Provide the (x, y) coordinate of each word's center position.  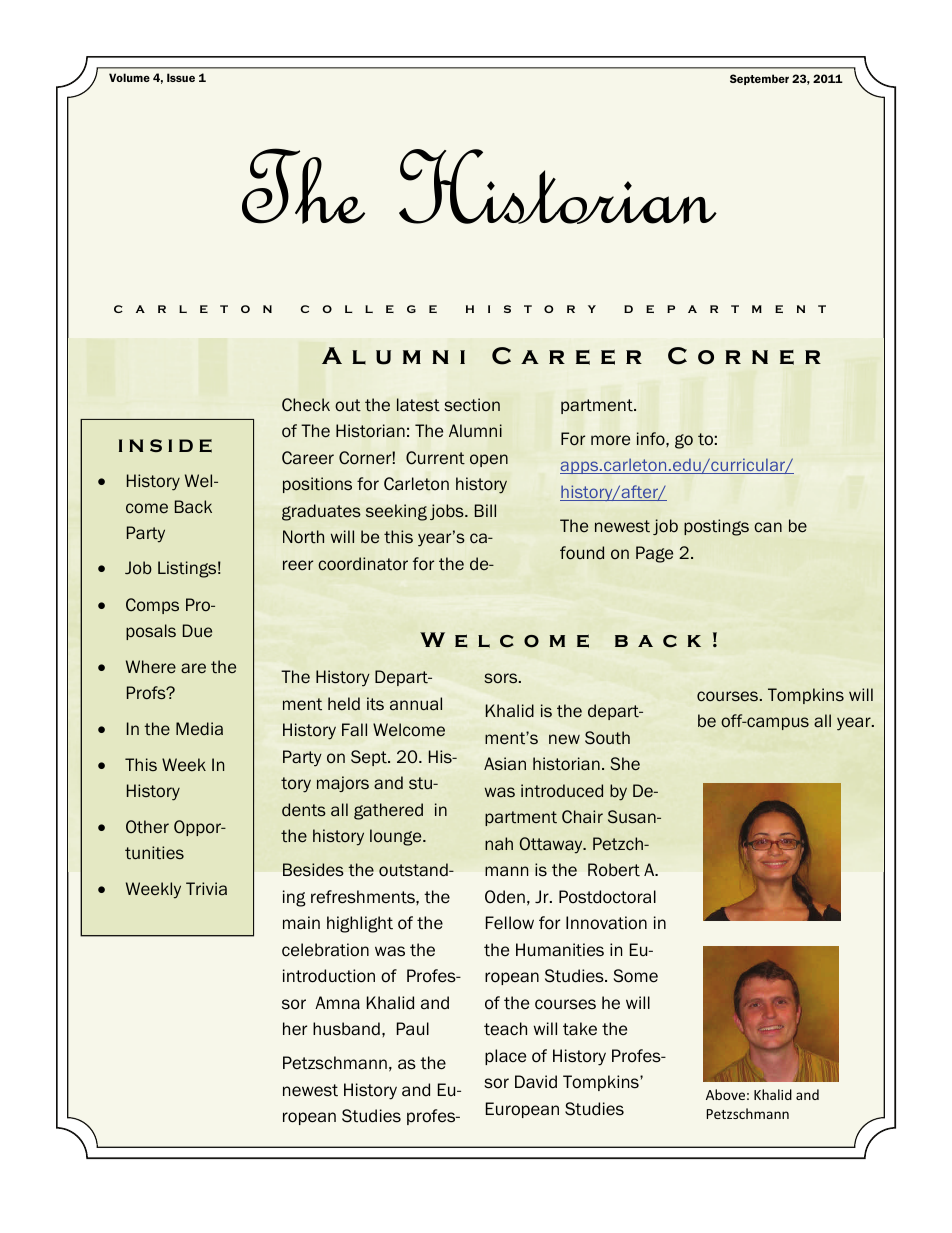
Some (636, 976)
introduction (329, 976)
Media (199, 728)
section (472, 405)
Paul (413, 1029)
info (652, 438)
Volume (129, 77)
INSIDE (165, 446)
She (625, 764)
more (610, 440)
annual (416, 704)
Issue (181, 77)
